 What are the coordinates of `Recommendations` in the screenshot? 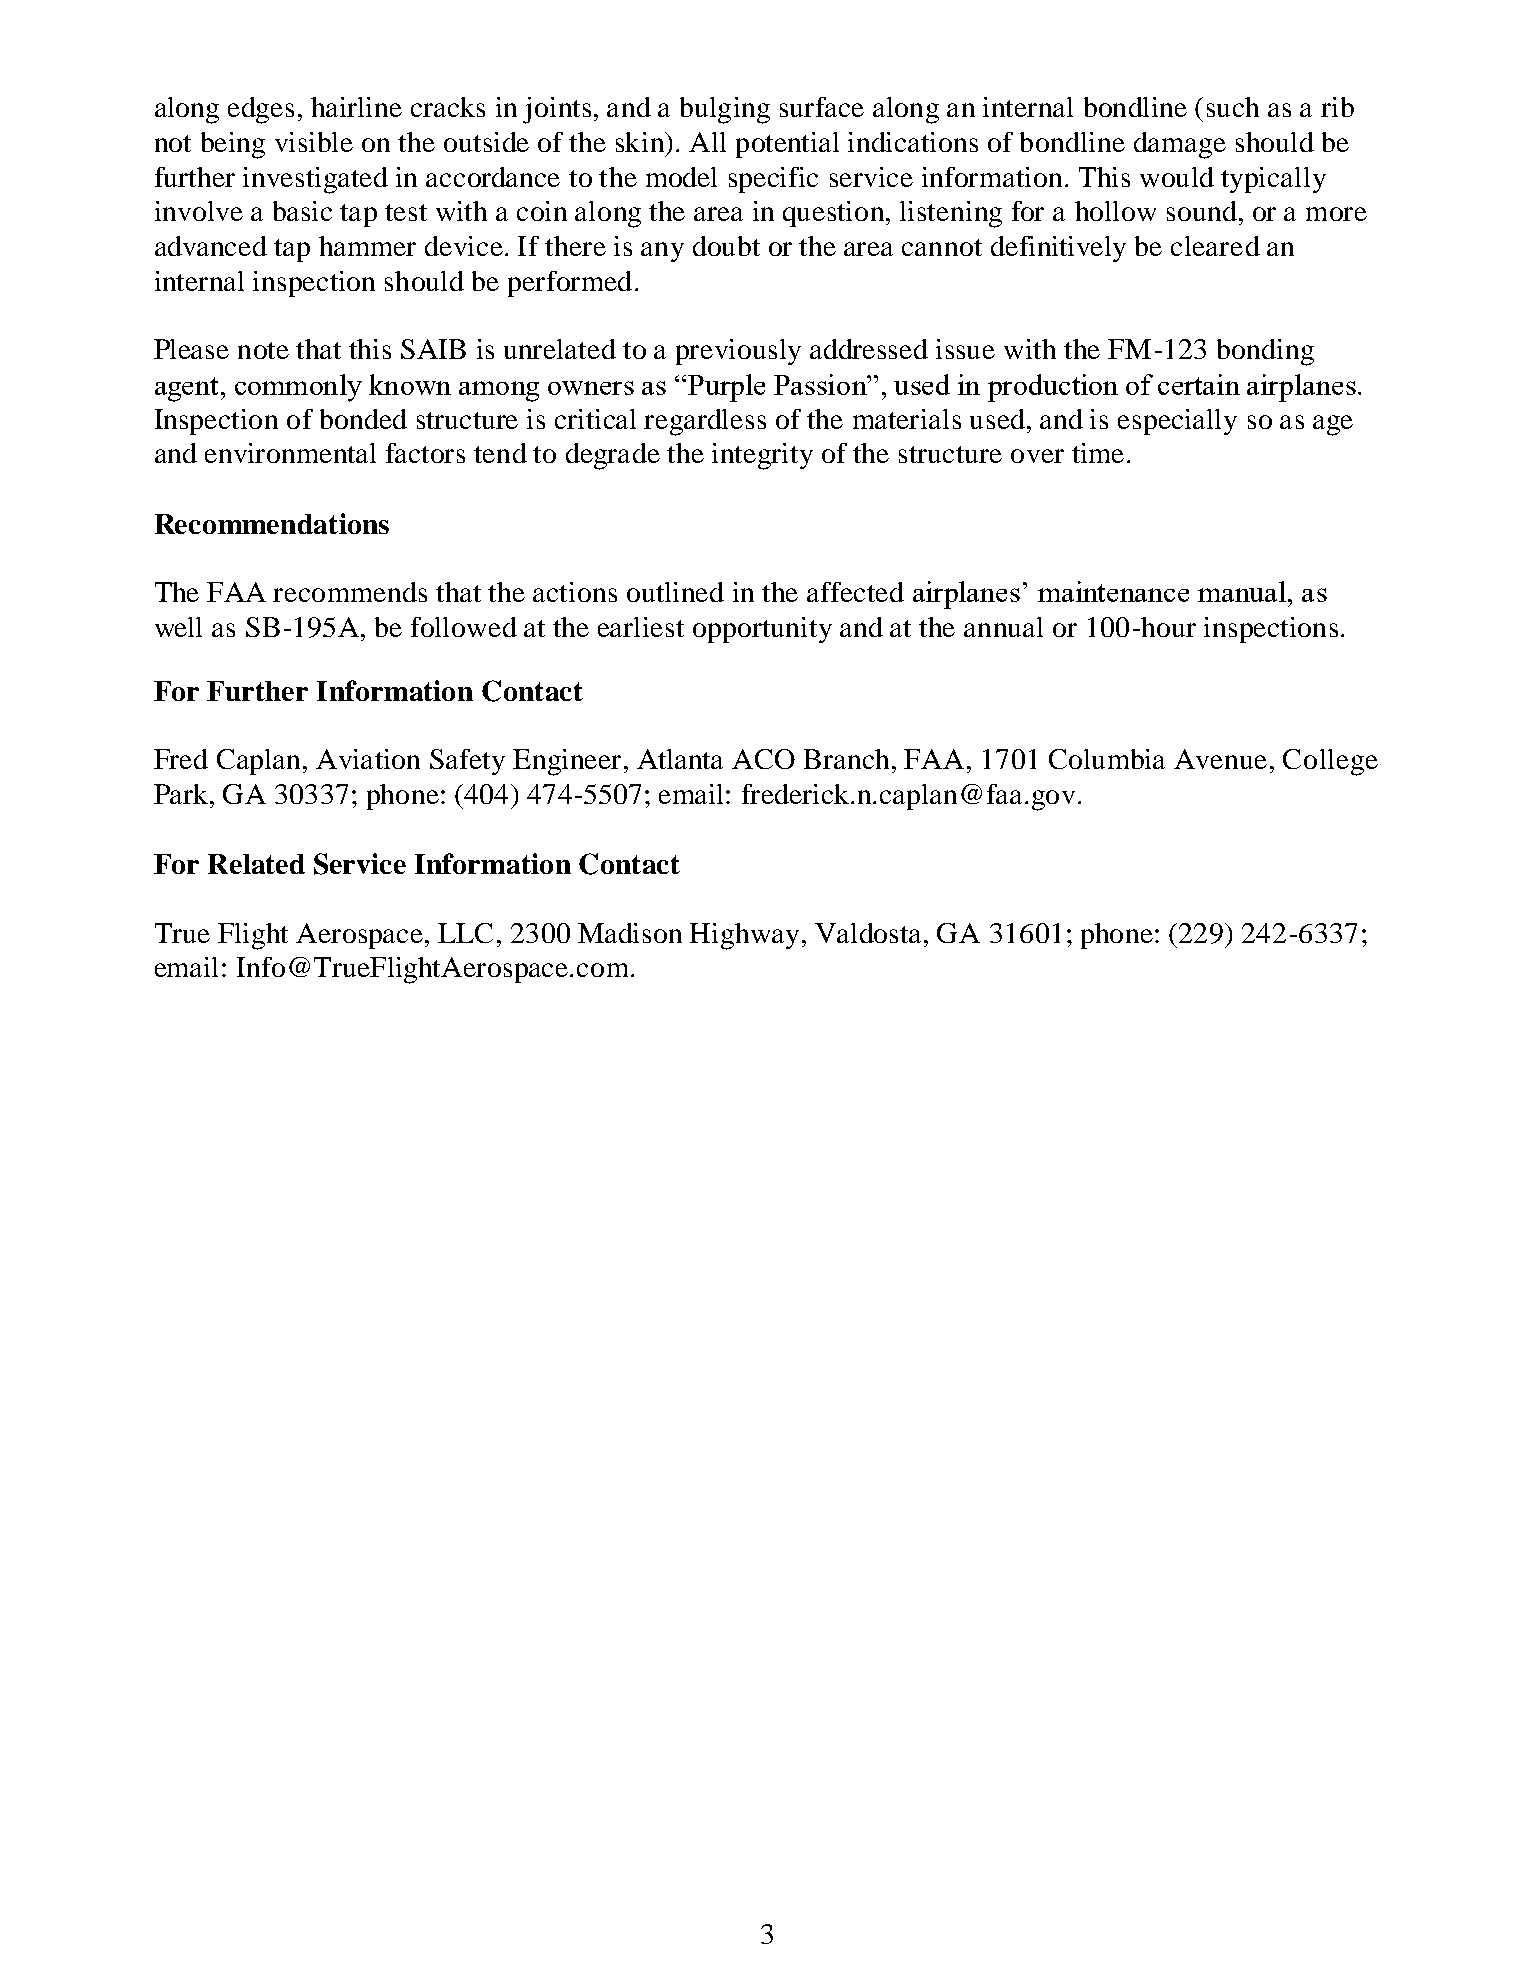 It's located at (272, 523).
